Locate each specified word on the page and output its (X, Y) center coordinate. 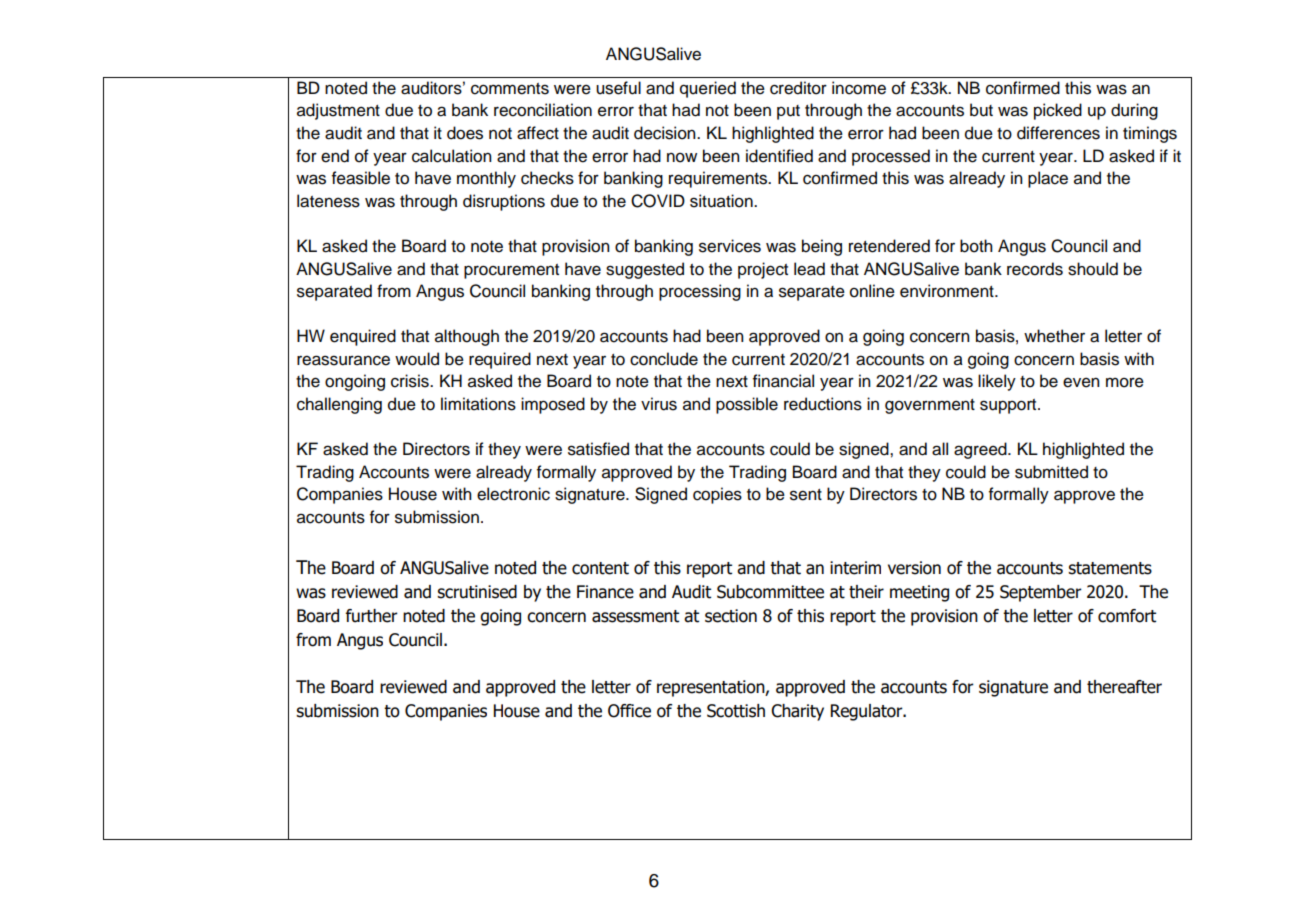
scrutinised (477, 592)
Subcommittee (770, 592)
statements (1110, 568)
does (465, 133)
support (1009, 406)
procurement (511, 271)
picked (1058, 111)
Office (629, 711)
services (730, 246)
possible (747, 405)
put (788, 112)
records (1035, 269)
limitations (478, 404)
